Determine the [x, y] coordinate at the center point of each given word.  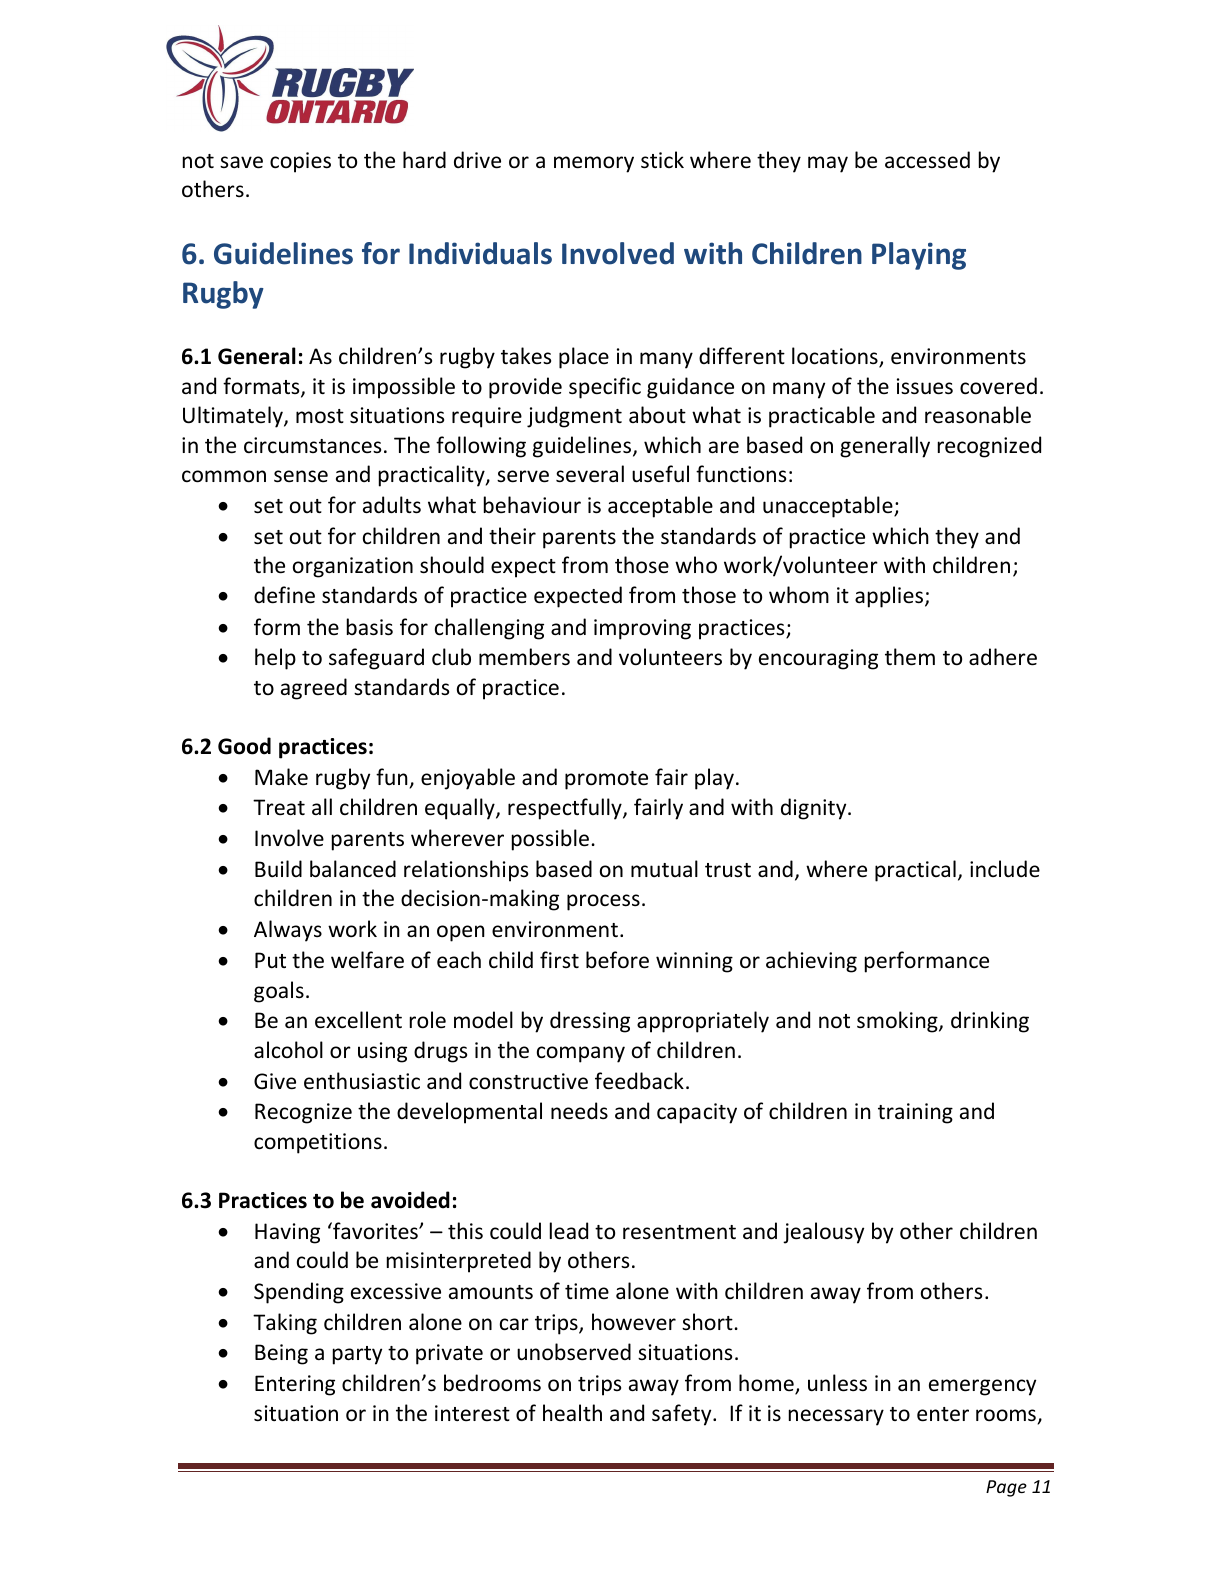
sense [301, 476]
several [590, 474]
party [357, 1355]
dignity [815, 809]
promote [606, 780]
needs [579, 1111]
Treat [279, 807]
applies [890, 597]
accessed [927, 160]
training [915, 1113]
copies [300, 162]
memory [594, 164]
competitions [318, 1143]
